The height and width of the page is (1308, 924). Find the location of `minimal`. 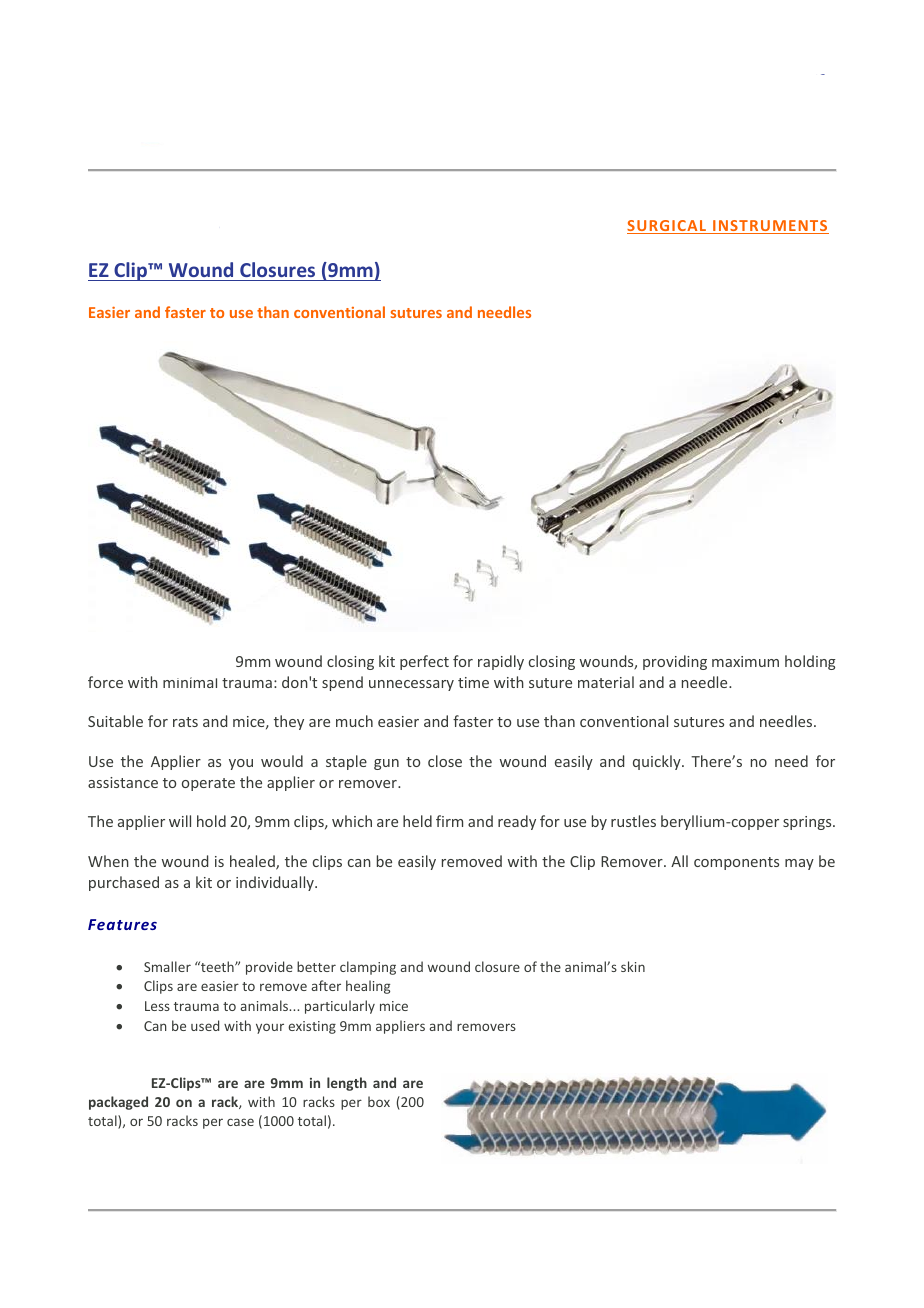

minimal is located at coordinates (190, 682).
